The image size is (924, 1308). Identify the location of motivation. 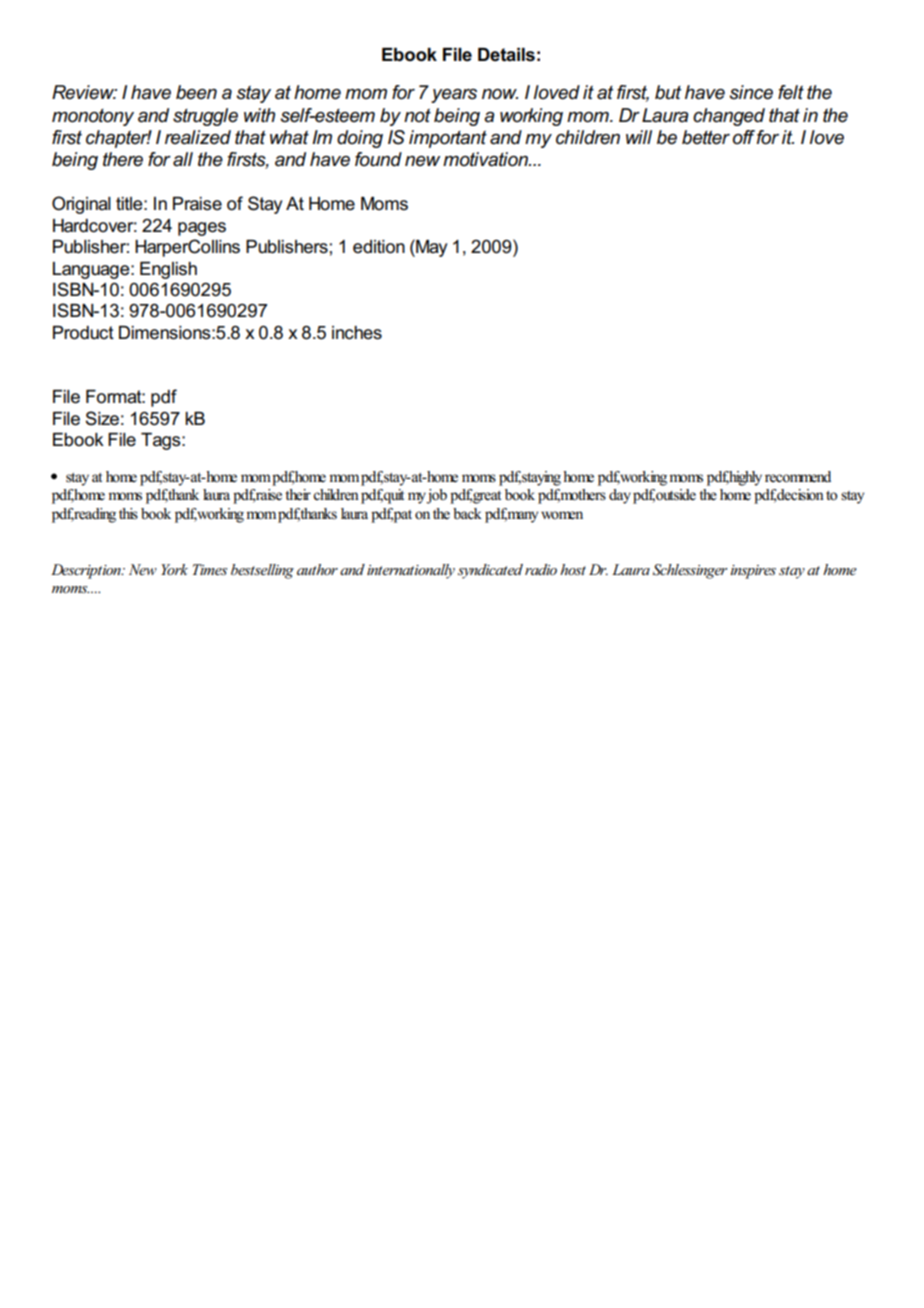
(486, 159).
